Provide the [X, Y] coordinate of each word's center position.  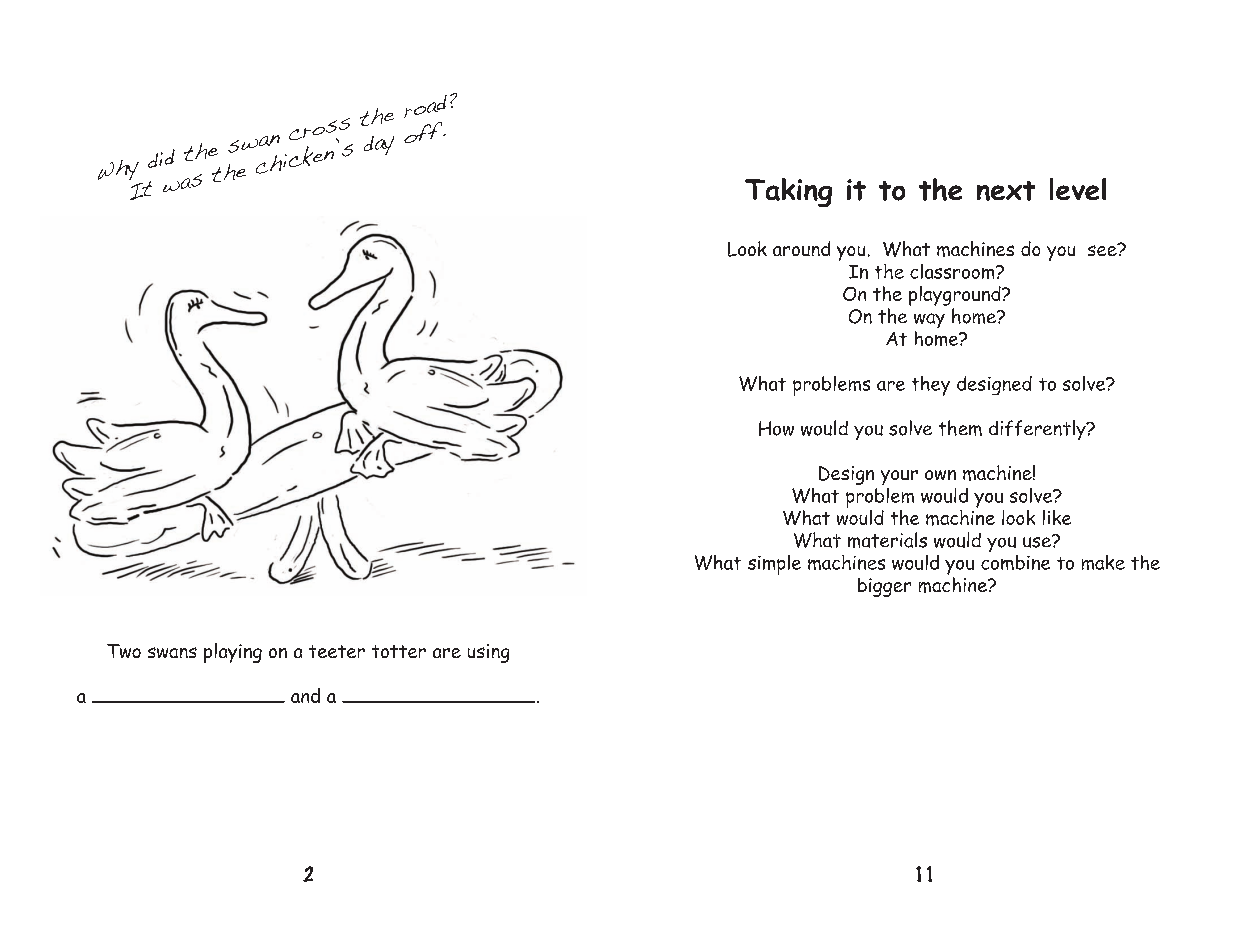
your [899, 477]
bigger [884, 587]
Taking [788, 192]
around [801, 248]
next [1006, 191]
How [776, 428]
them [960, 428]
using [488, 653]
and [305, 695]
